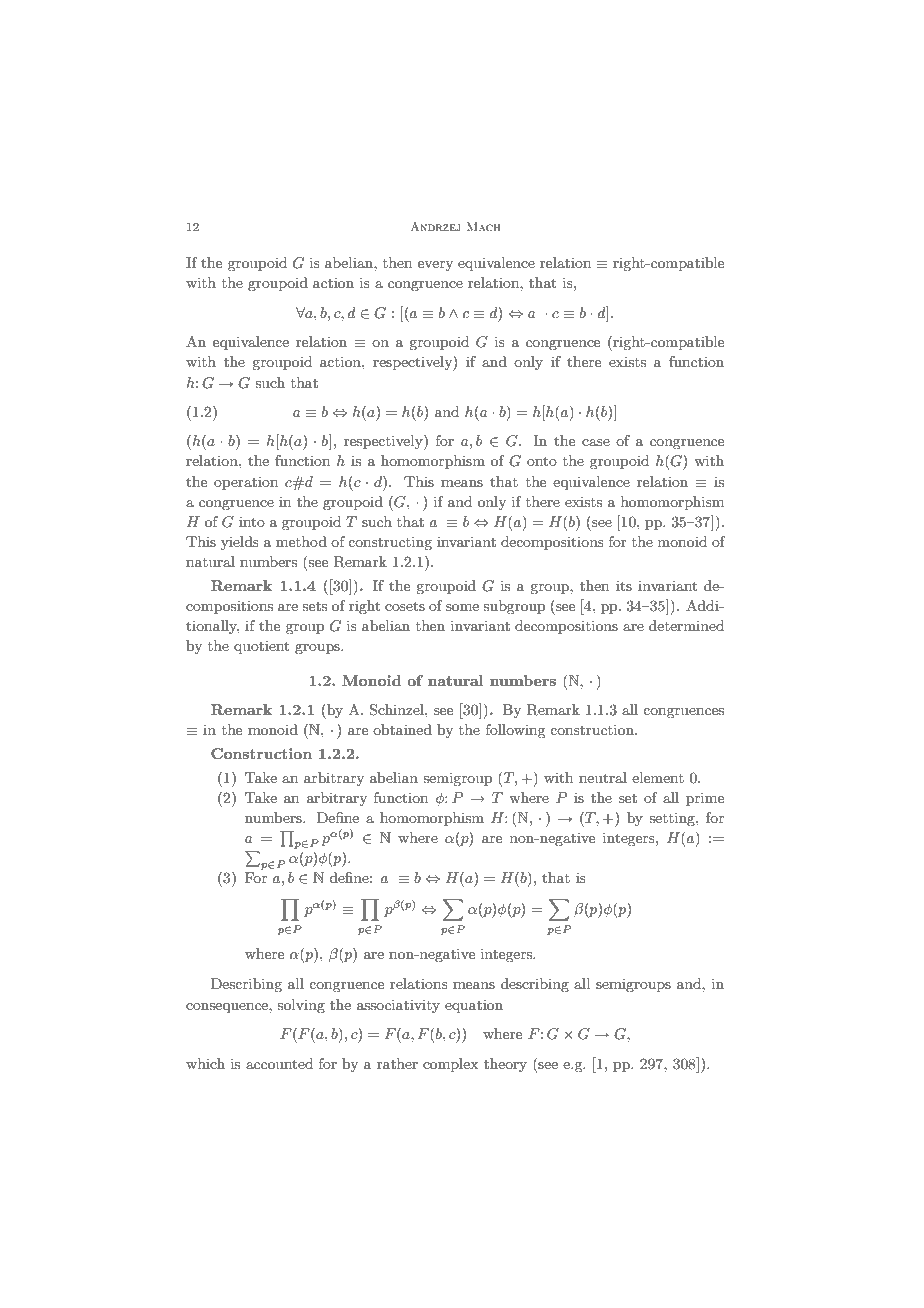  What do you see at coordinates (515, 731) in the screenshot?
I see `following` at bounding box center [515, 731].
